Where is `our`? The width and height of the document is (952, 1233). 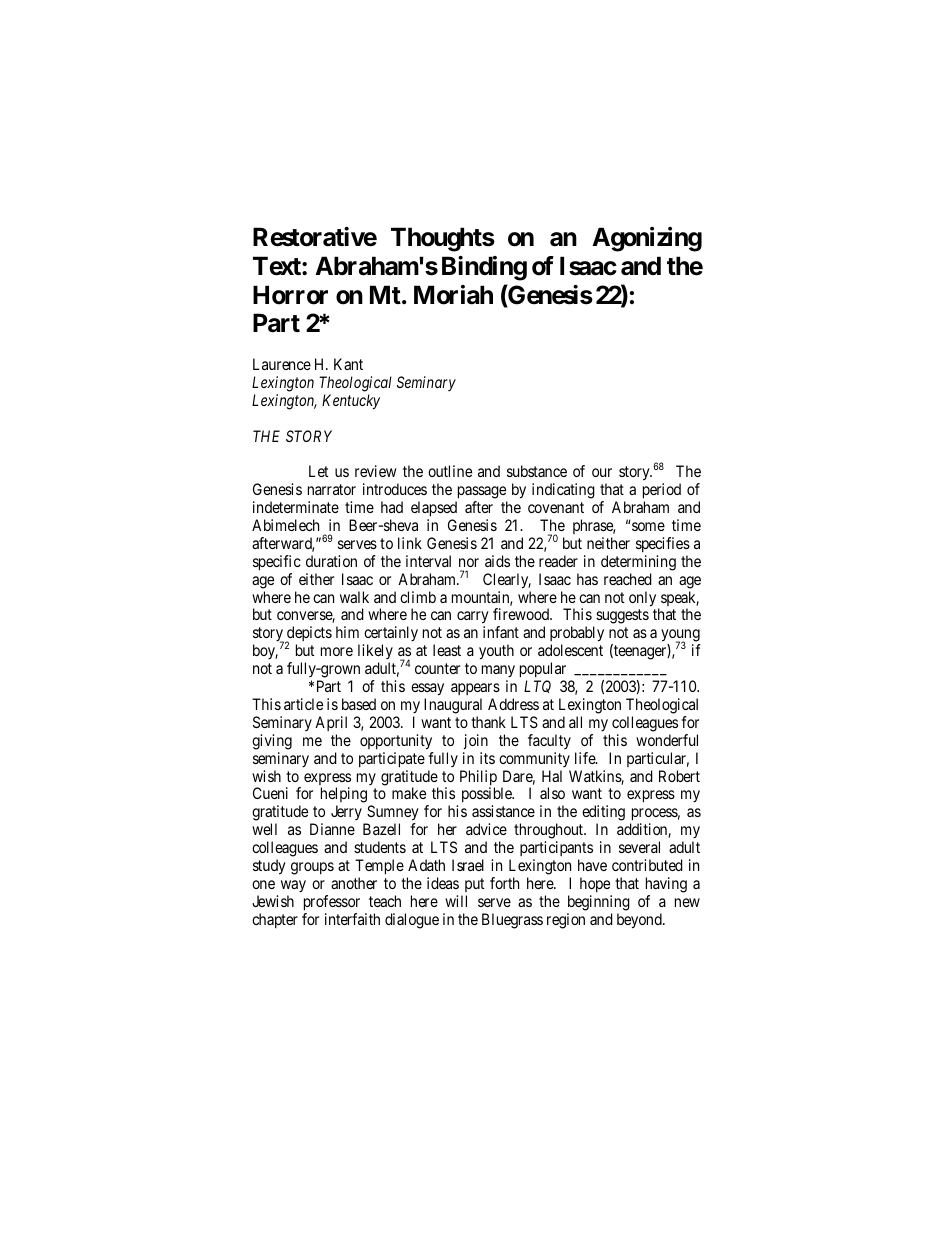 our is located at coordinates (602, 472).
